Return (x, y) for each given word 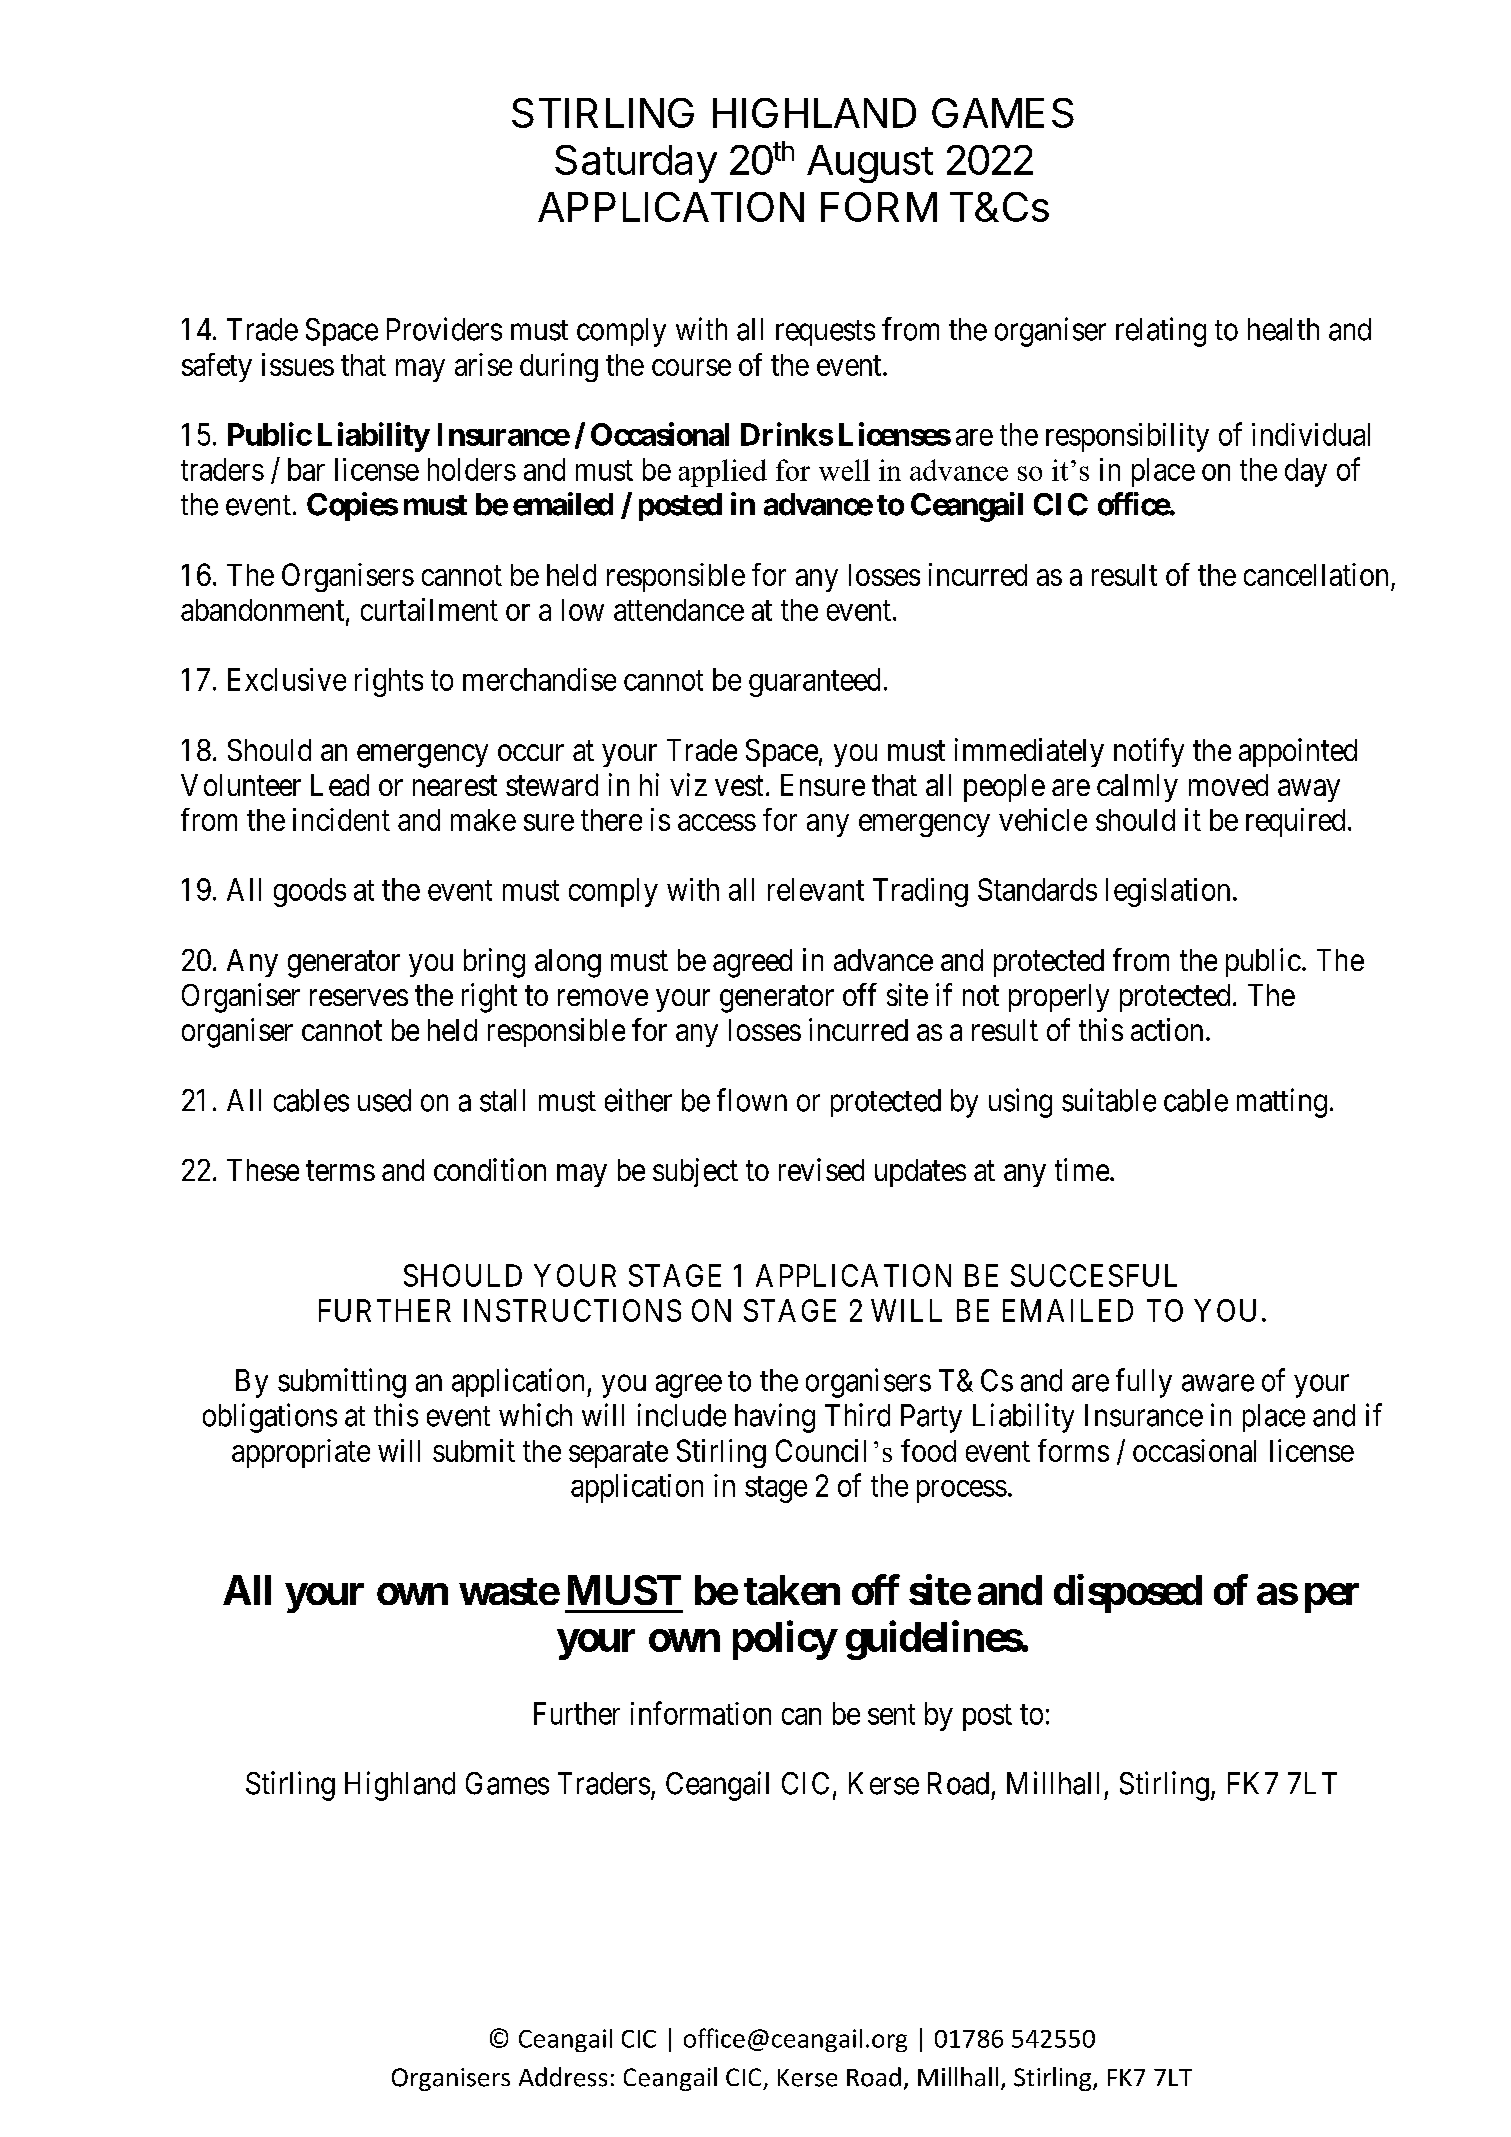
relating (1161, 332)
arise (483, 364)
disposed (1128, 1594)
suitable (1109, 1100)
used (384, 1100)
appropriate (301, 1453)
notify (1149, 752)
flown (752, 1100)
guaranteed (814, 682)
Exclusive (287, 679)
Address (563, 2077)
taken (792, 1590)
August (870, 164)
